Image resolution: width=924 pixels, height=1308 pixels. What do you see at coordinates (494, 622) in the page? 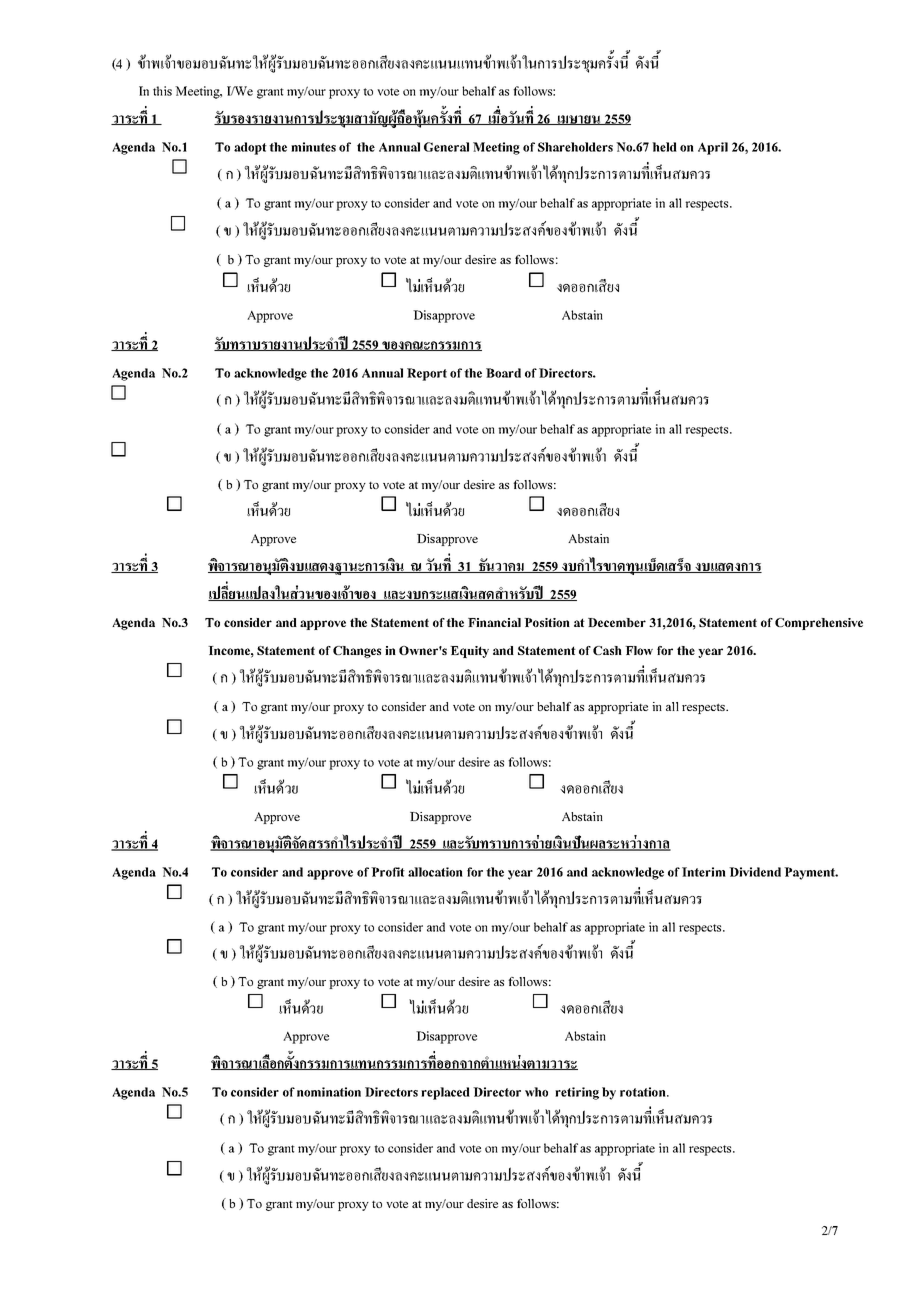
I see `Financial` at bounding box center [494, 622].
